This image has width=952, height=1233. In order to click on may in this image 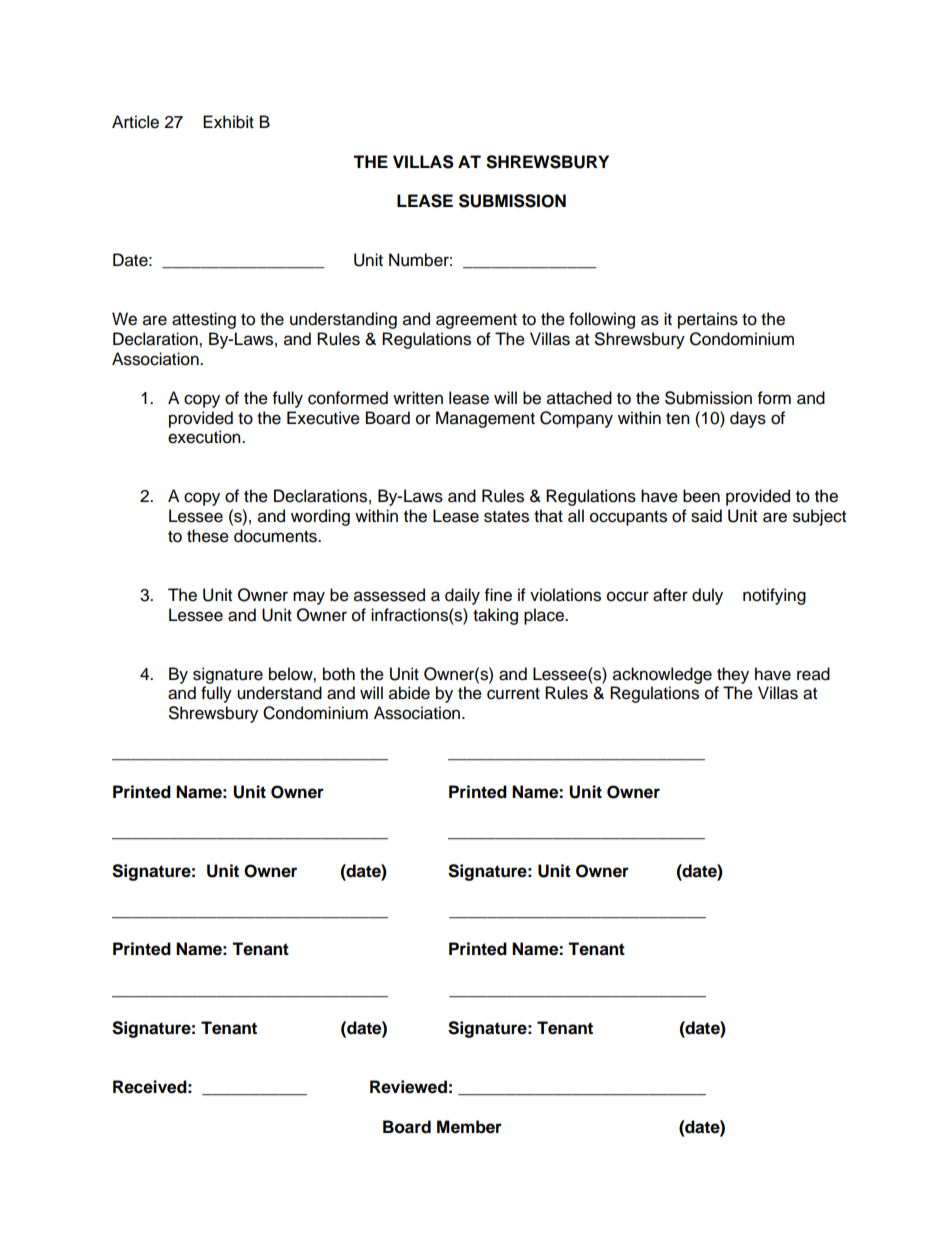, I will do `click(309, 598)`.
